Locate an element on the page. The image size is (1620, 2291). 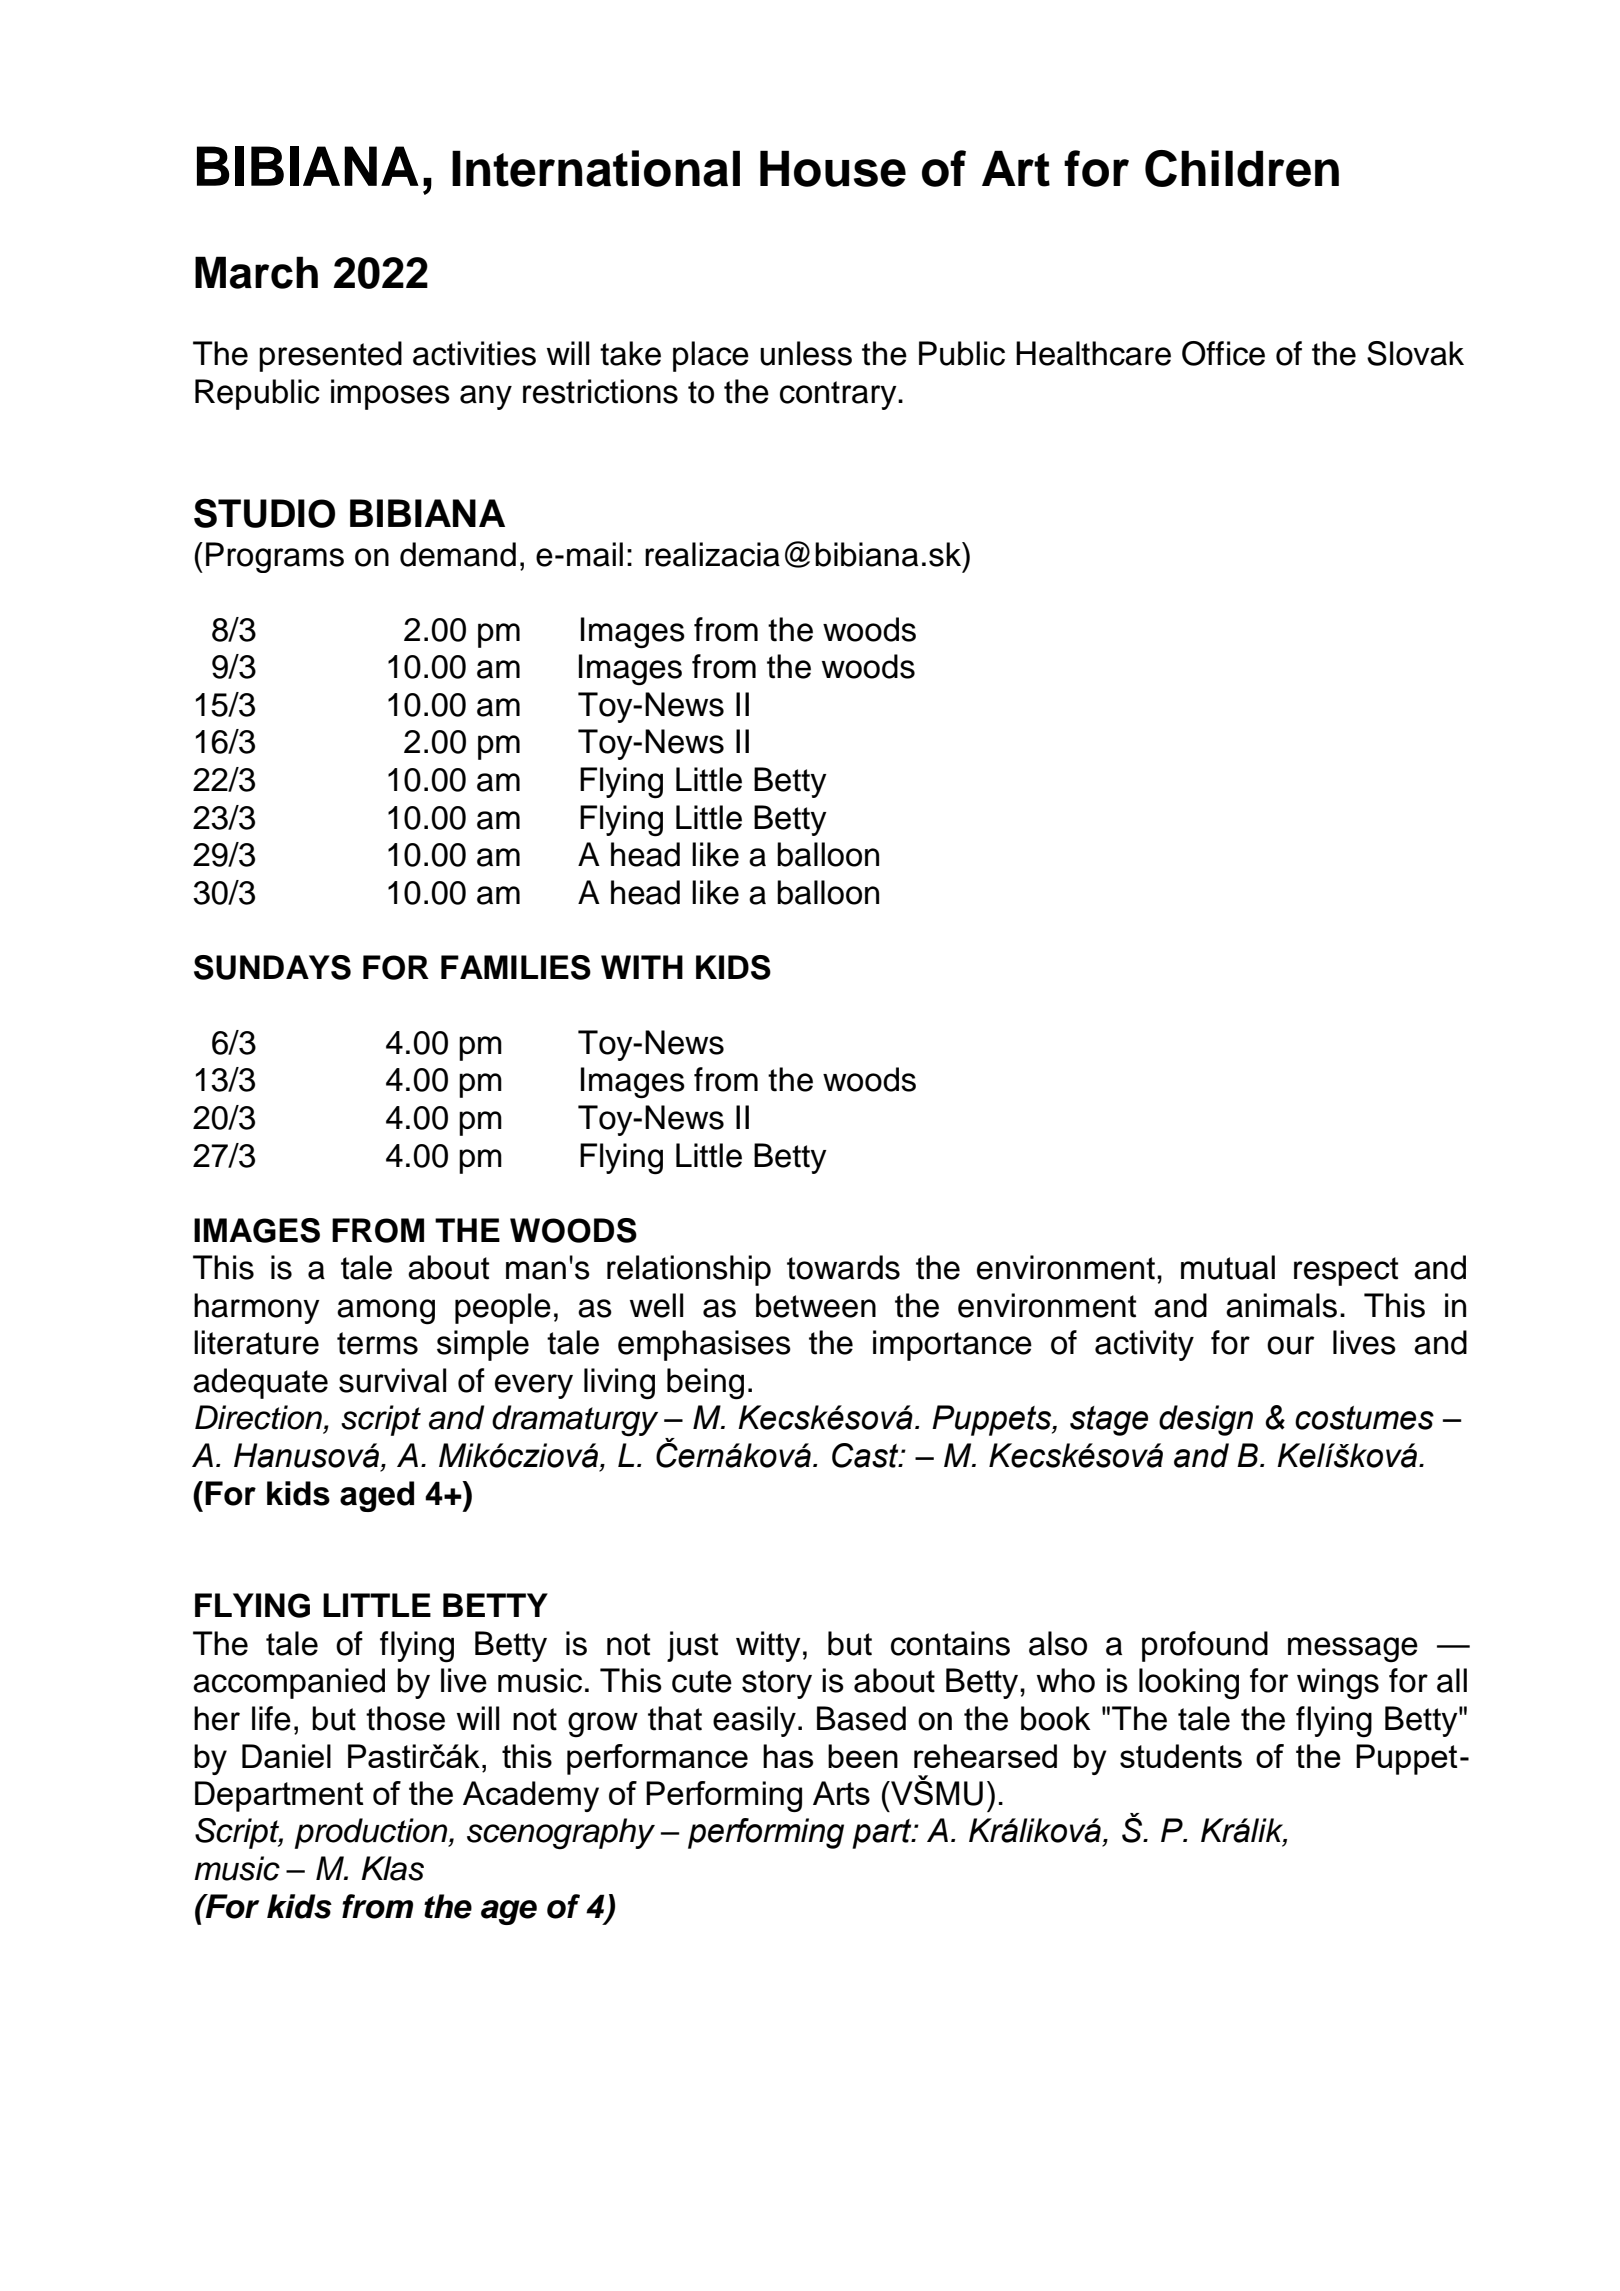
animals is located at coordinates (1281, 1305).
